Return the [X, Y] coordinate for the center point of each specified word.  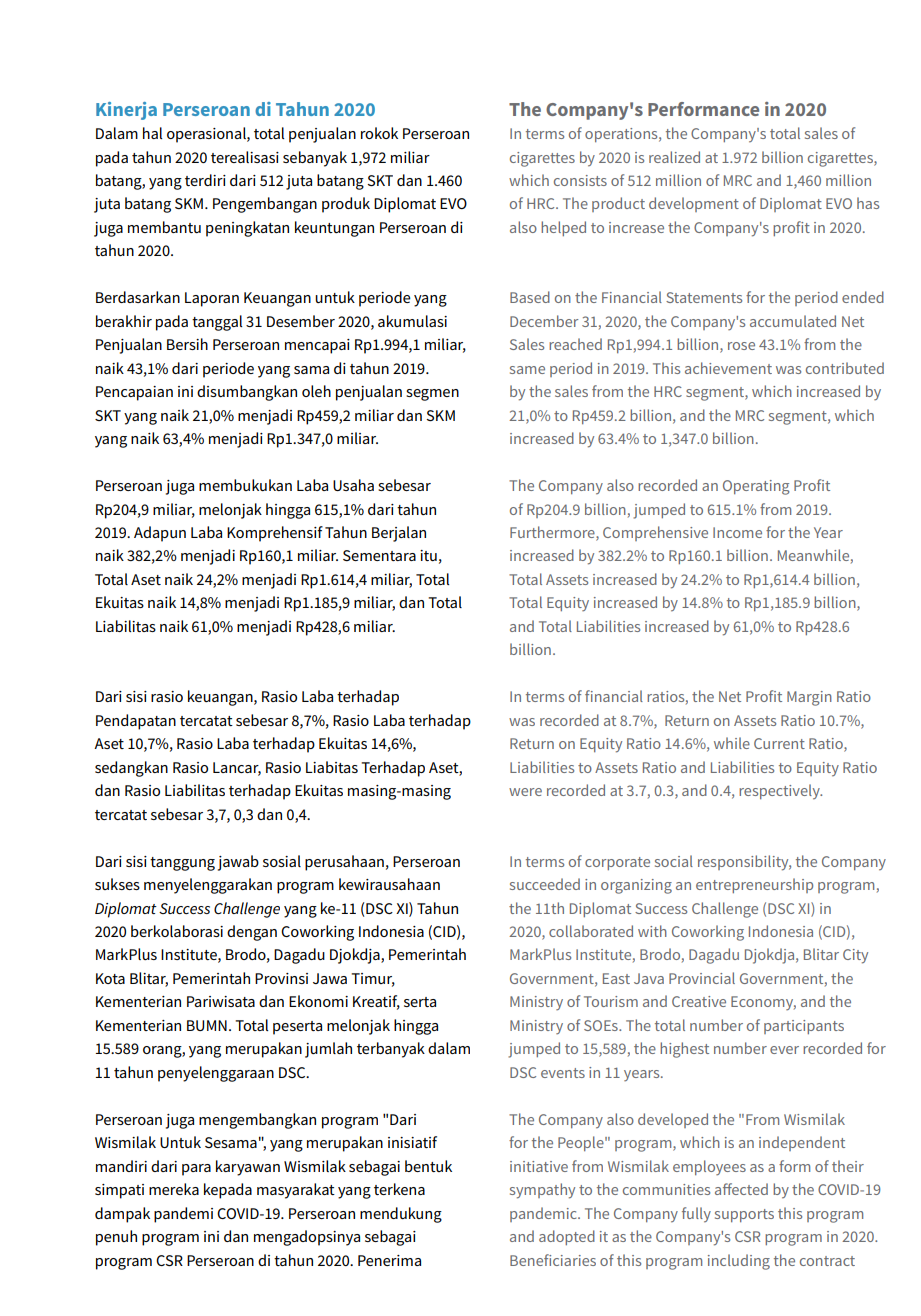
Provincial [702, 978]
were [525, 792]
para [196, 1170]
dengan [252, 933]
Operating [756, 487]
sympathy [542, 1191]
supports [744, 1215]
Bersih [187, 344]
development [694, 204]
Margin [809, 698]
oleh [316, 391]
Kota [110, 978]
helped [563, 228]
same [527, 370]
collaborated [591, 931]
